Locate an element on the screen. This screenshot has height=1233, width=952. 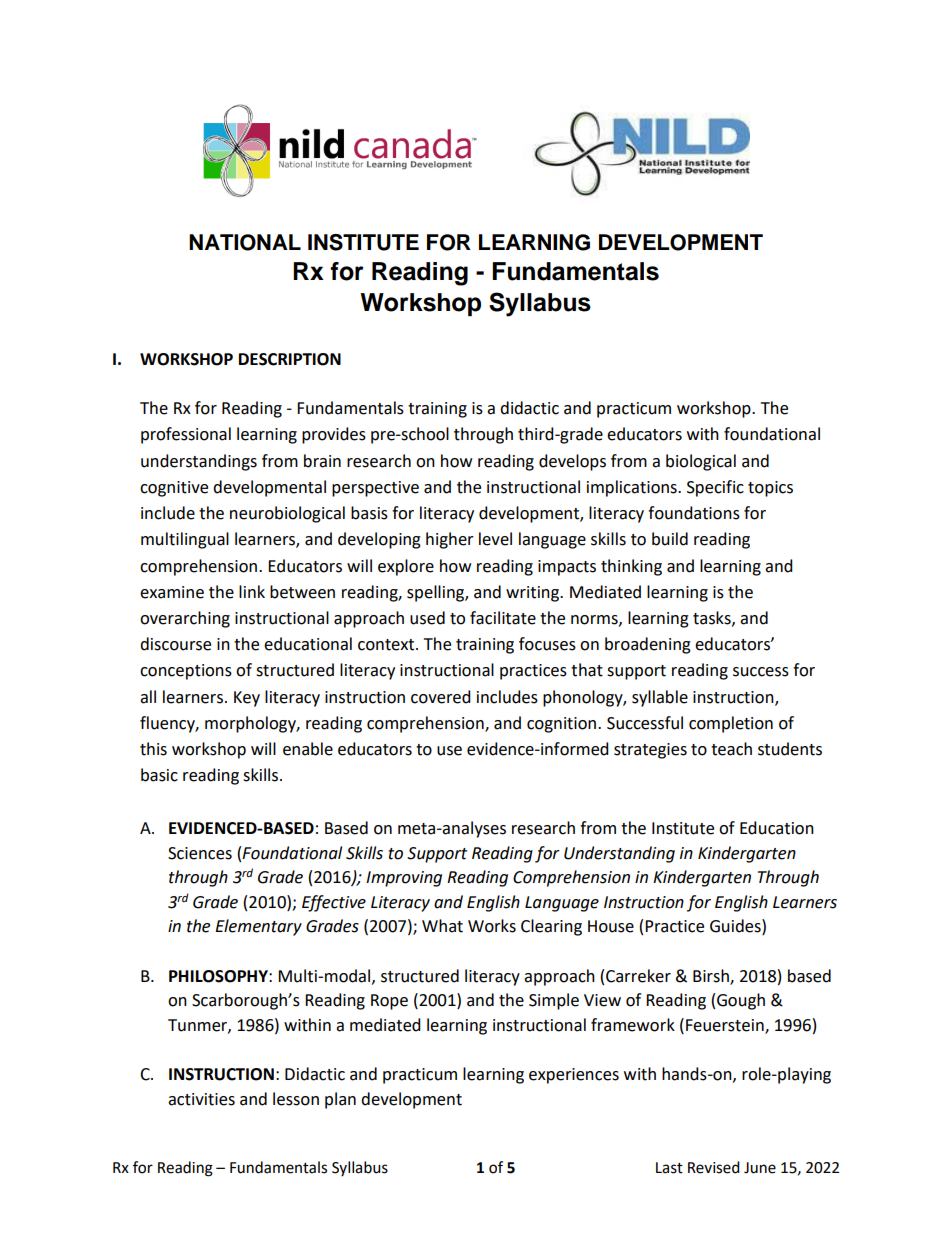
Key is located at coordinates (247, 699).
